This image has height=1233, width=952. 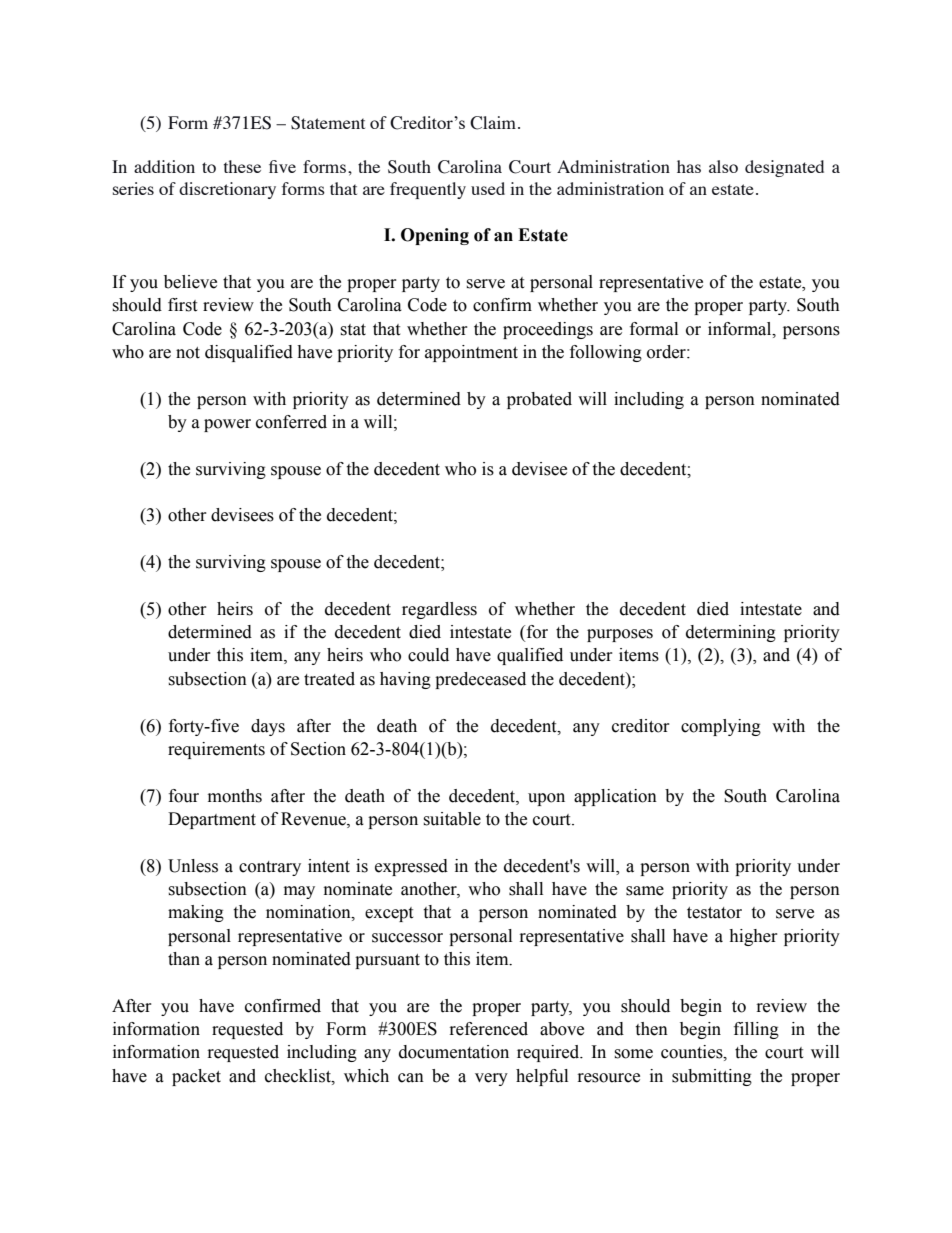 I want to click on determining, so click(x=731, y=633).
